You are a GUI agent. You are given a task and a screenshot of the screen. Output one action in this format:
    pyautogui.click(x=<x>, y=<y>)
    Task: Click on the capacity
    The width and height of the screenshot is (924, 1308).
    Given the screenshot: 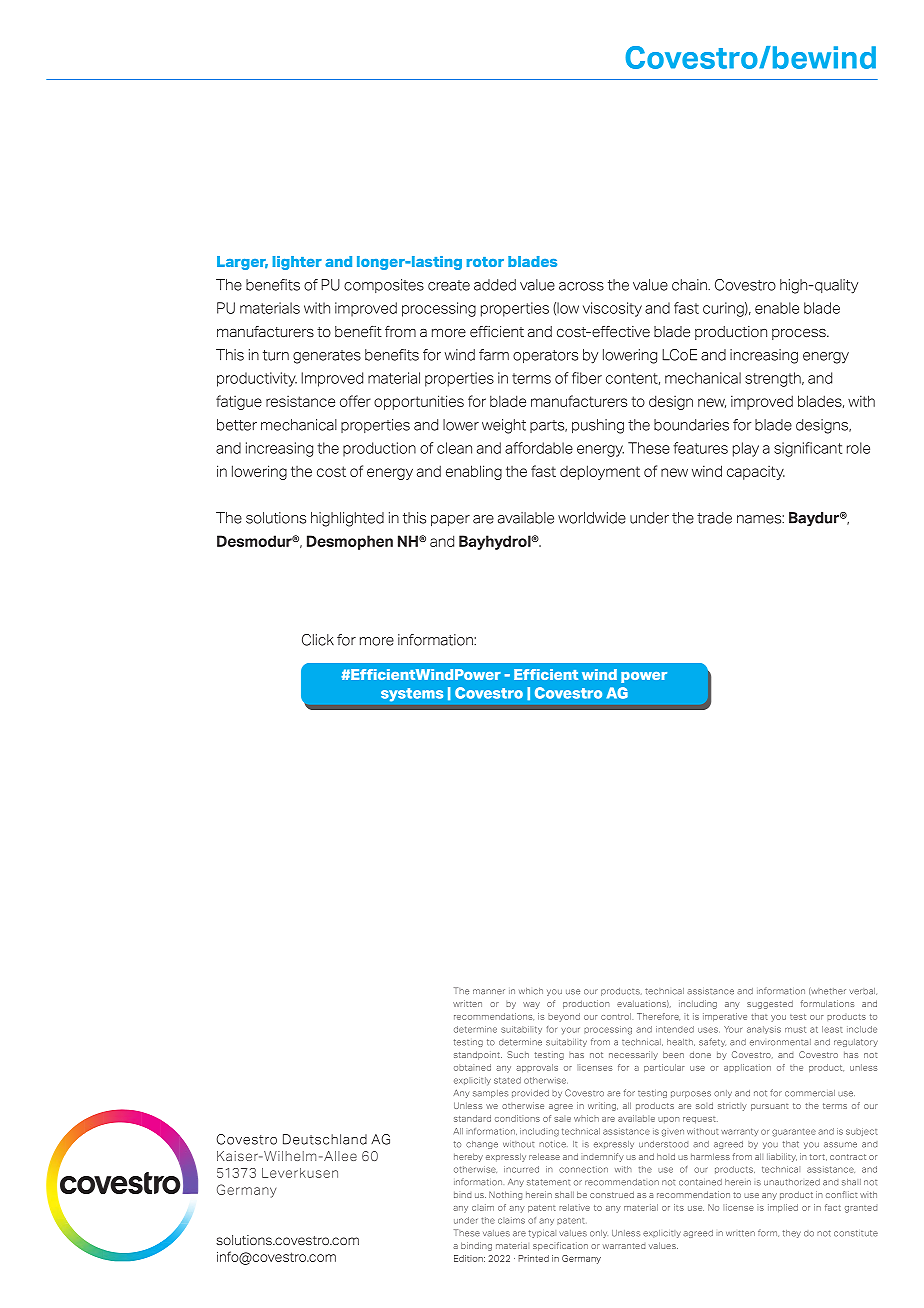 What is the action you would take?
    pyautogui.click(x=756, y=473)
